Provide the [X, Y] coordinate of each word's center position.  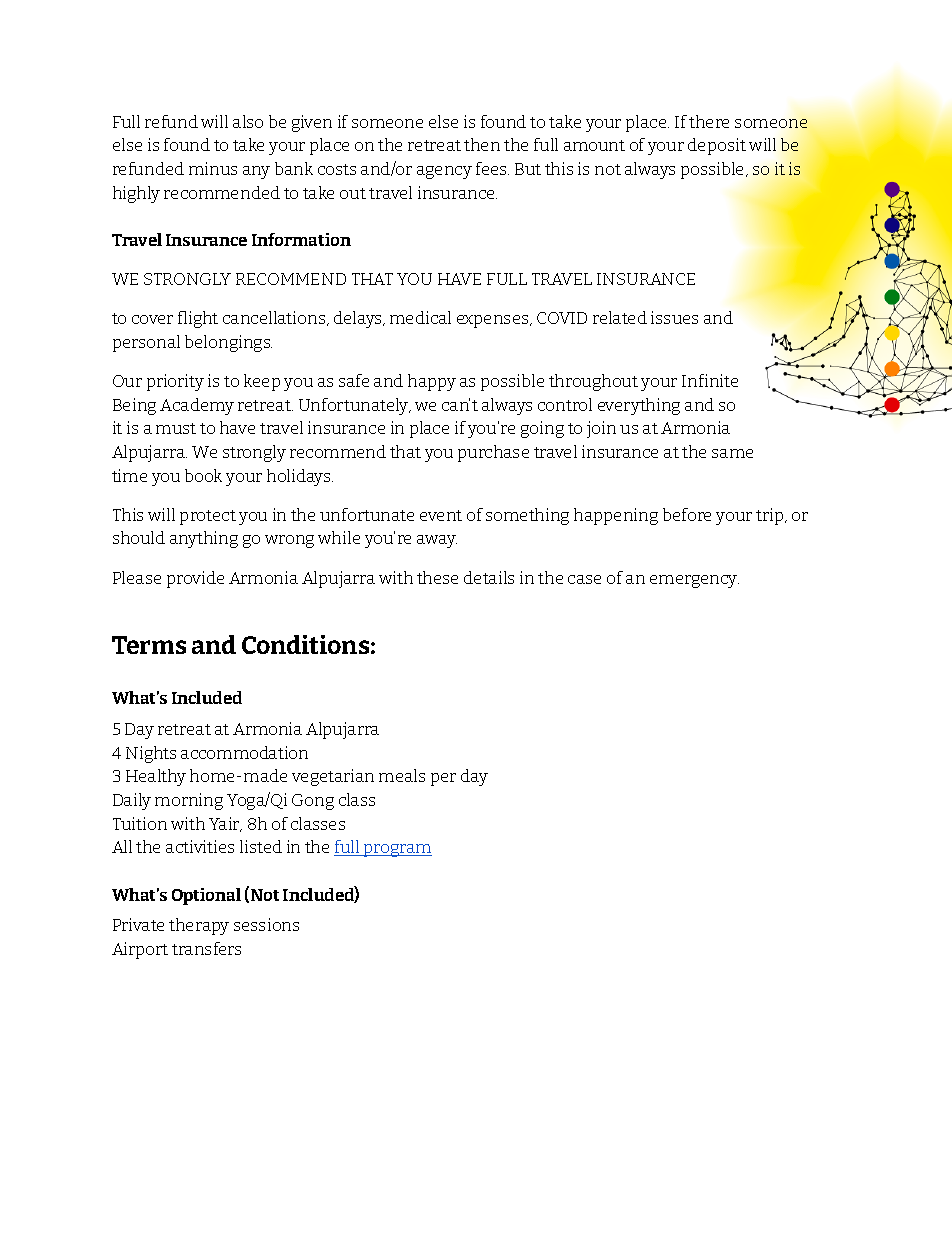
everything [639, 406]
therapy [199, 926]
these [437, 577]
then [482, 144]
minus [213, 168]
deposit [717, 146]
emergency [694, 581]
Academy [197, 406]
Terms [149, 645]
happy [432, 382]
